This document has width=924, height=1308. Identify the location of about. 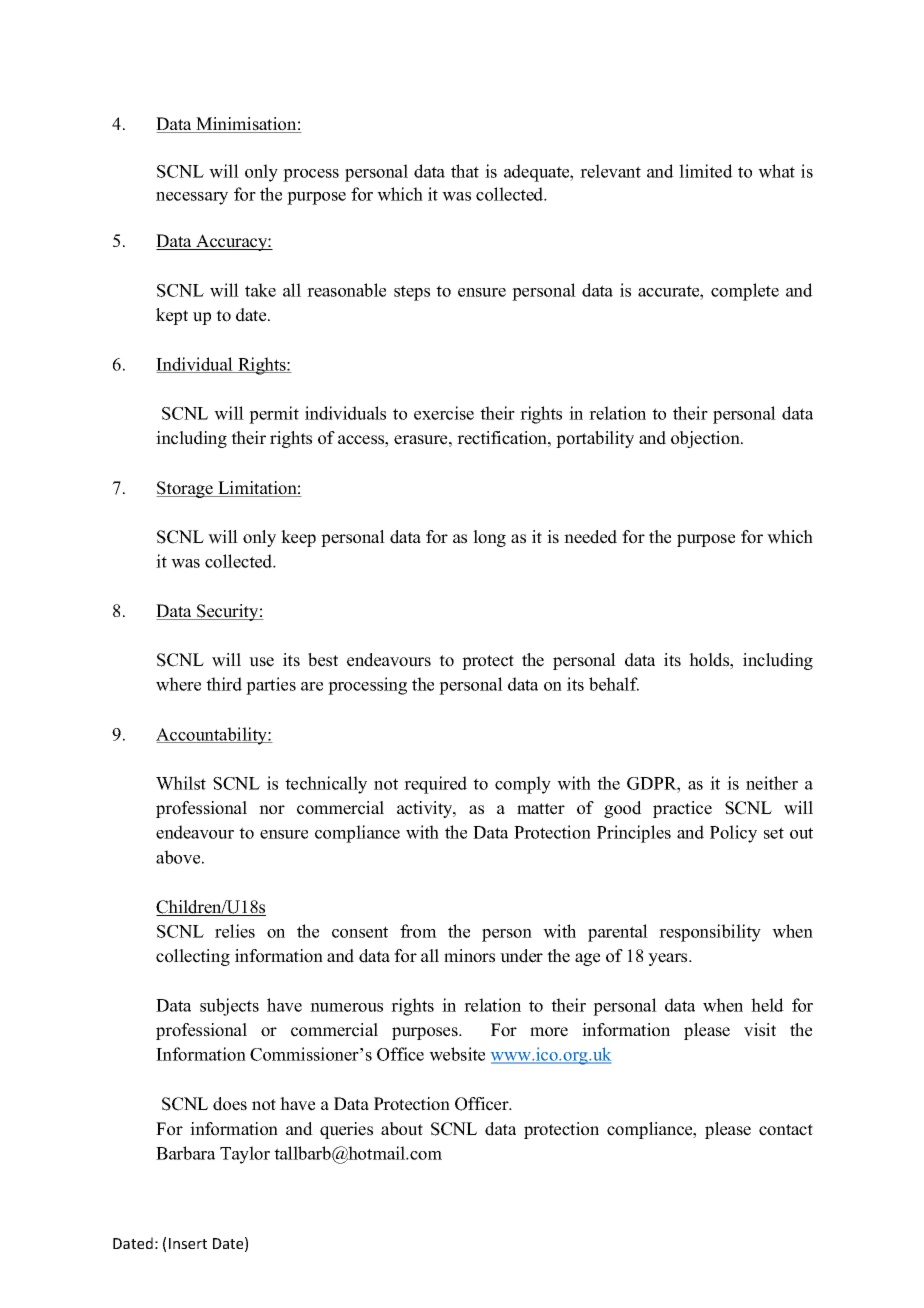
(402, 1129).
